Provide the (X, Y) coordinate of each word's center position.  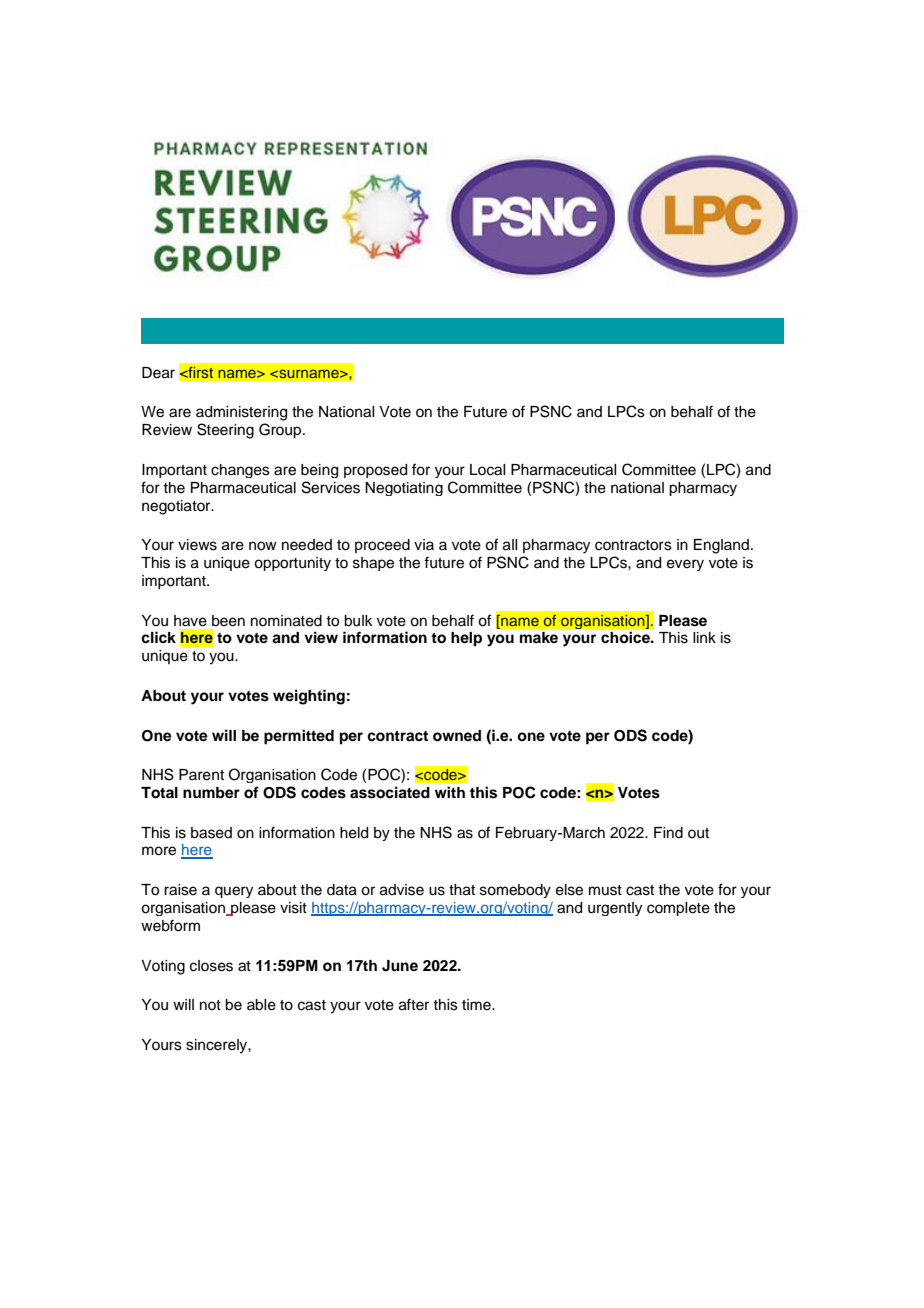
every (685, 565)
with (450, 792)
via (424, 544)
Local (487, 470)
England (721, 546)
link (704, 637)
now (263, 546)
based (211, 833)
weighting (309, 697)
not (210, 1005)
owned (457, 736)
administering (241, 413)
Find (668, 833)
